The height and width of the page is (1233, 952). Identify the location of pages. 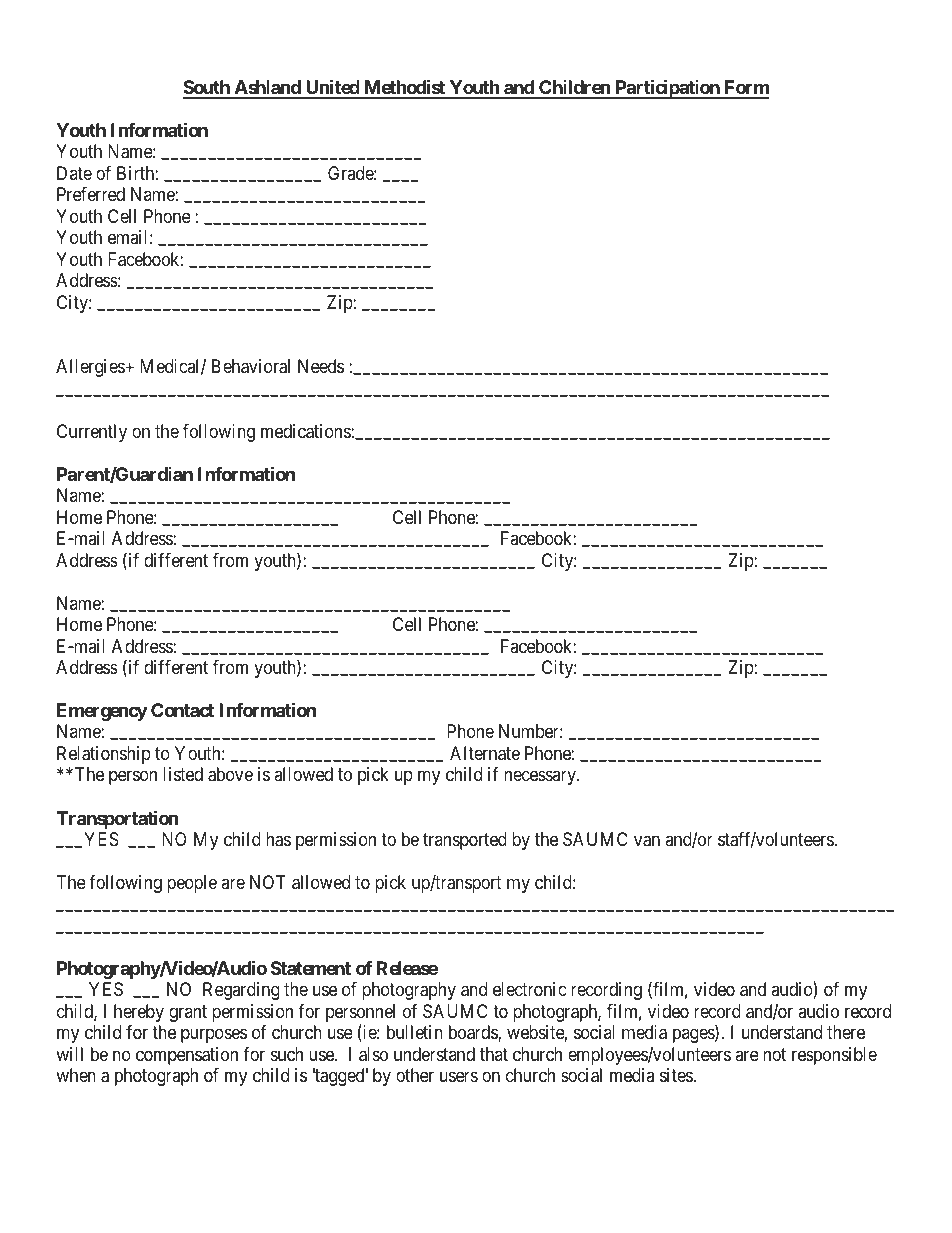
(694, 1036).
